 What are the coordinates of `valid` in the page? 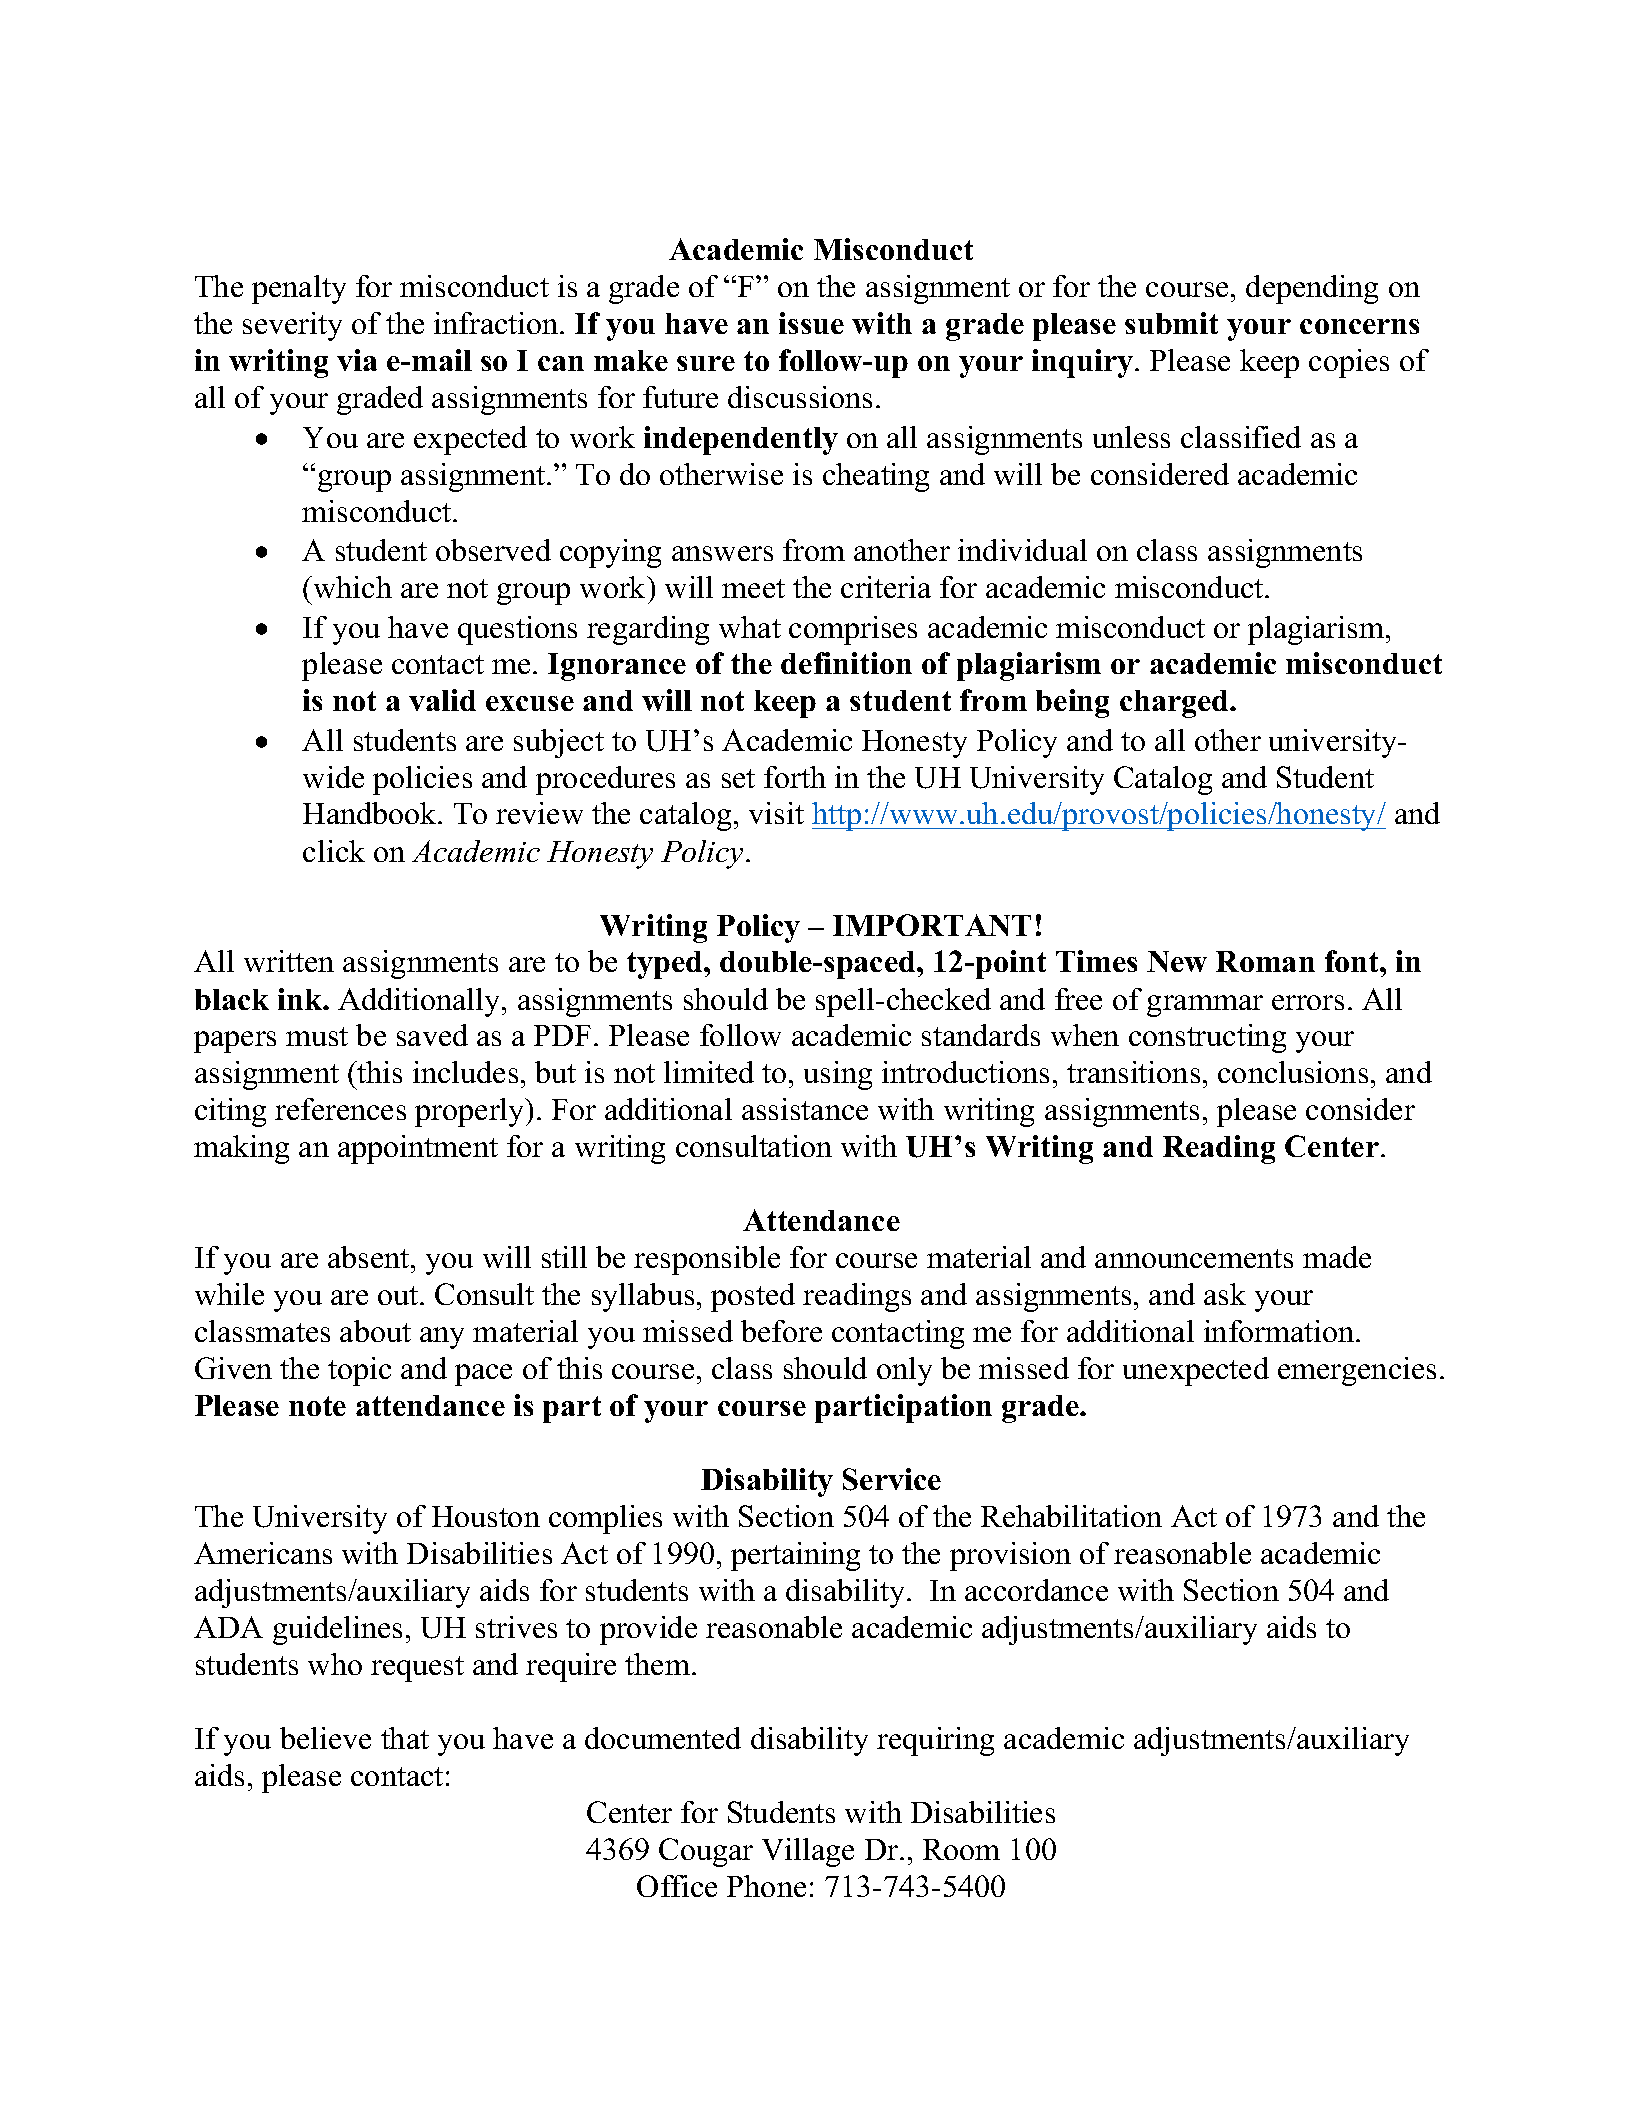 It's located at (442, 700).
